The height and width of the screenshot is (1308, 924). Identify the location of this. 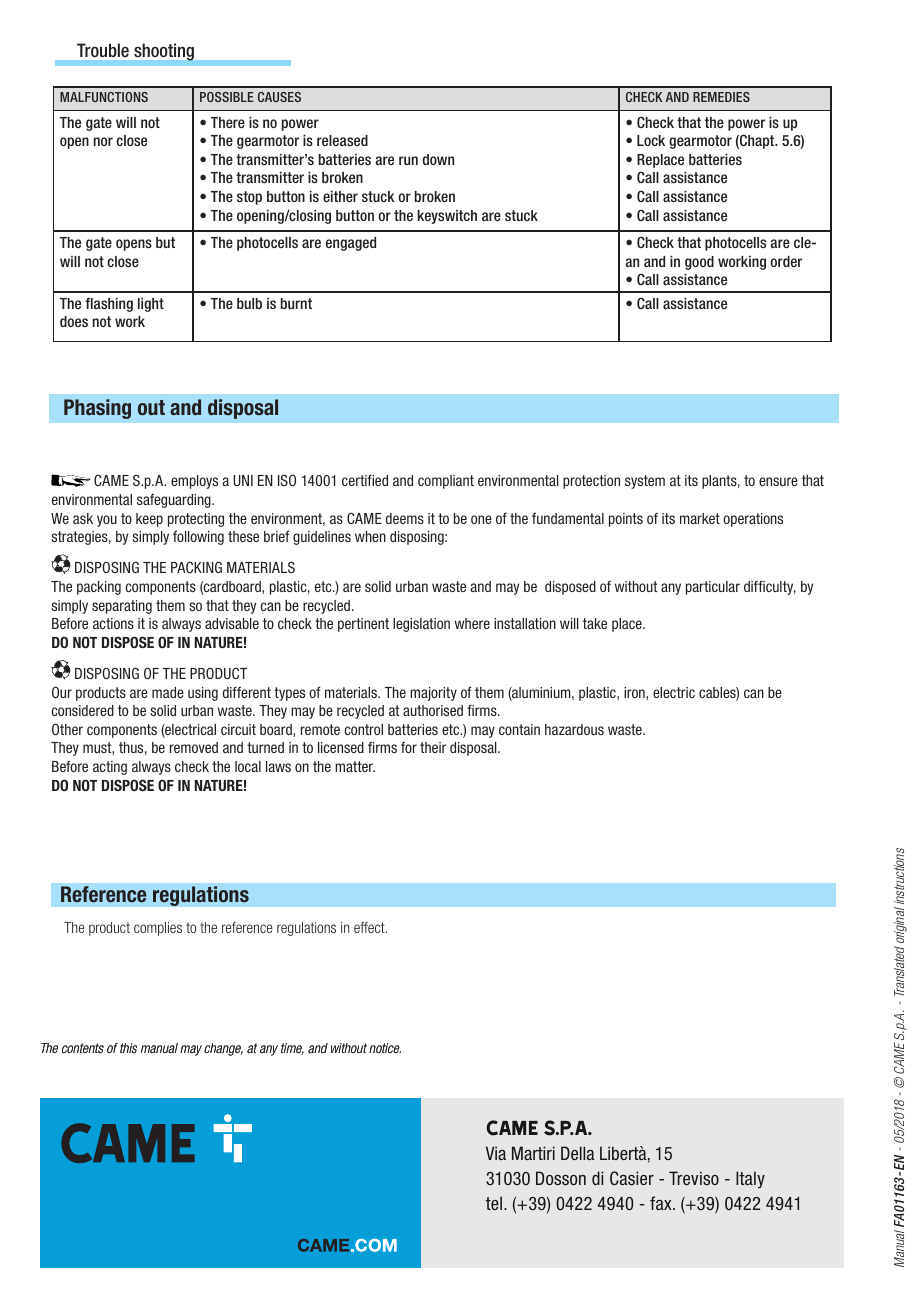
(128, 1048).
